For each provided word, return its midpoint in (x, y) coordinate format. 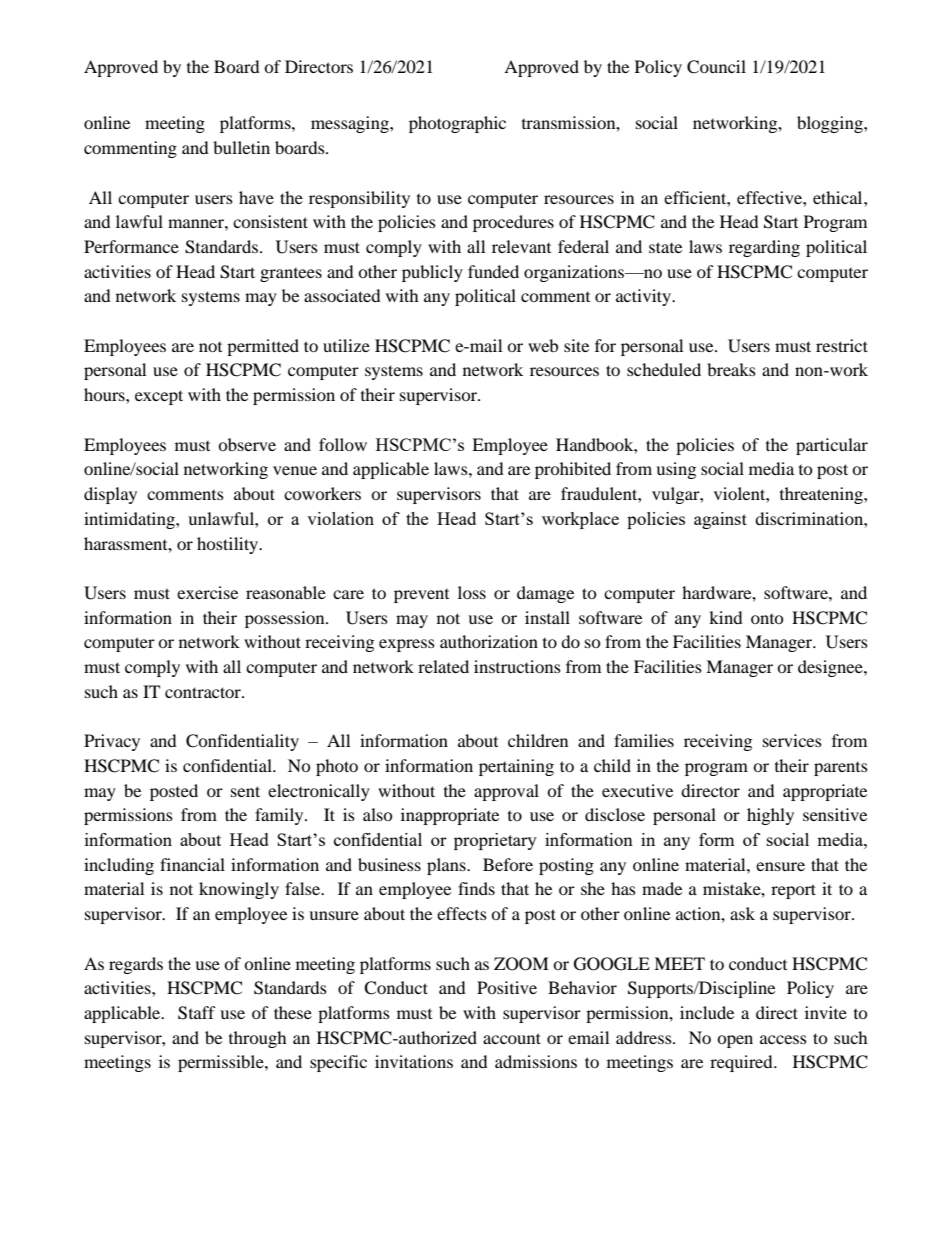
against (720, 520)
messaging (351, 124)
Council (716, 67)
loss (472, 592)
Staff (197, 1013)
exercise (207, 592)
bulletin (241, 147)
